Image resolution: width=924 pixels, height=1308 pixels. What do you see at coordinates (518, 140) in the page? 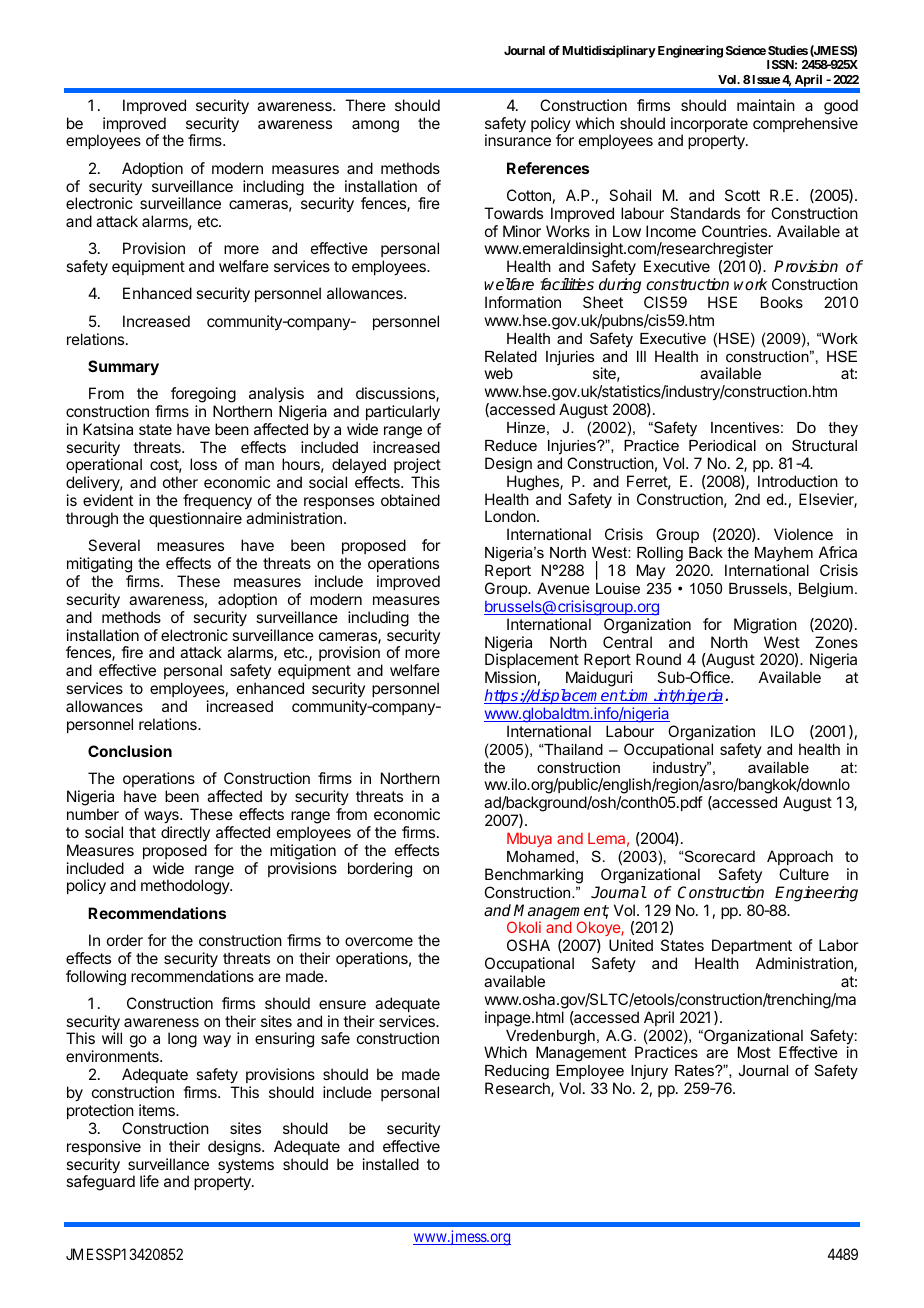
I see `insurance` at bounding box center [518, 140].
